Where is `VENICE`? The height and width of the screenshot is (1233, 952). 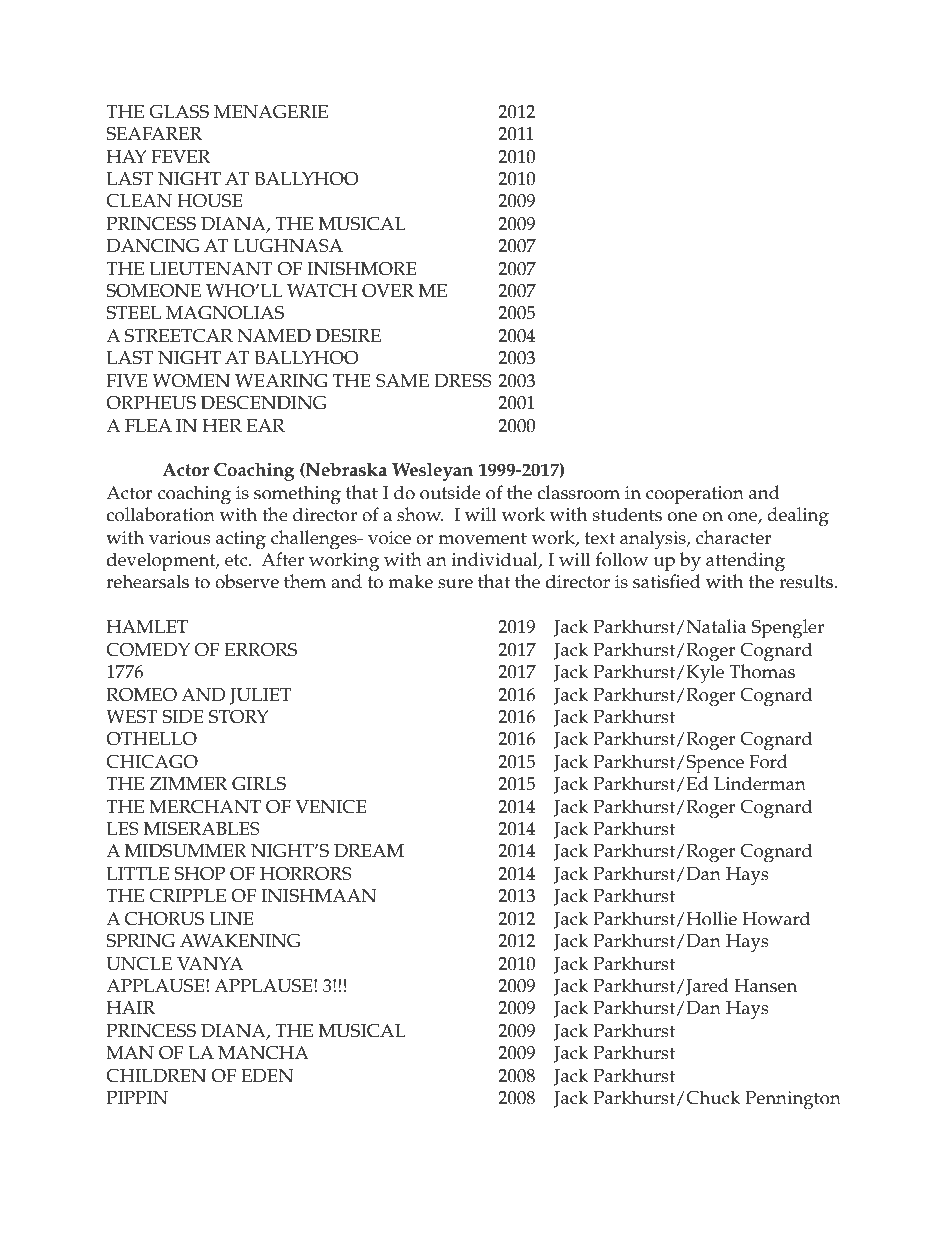 VENICE is located at coordinates (330, 806).
